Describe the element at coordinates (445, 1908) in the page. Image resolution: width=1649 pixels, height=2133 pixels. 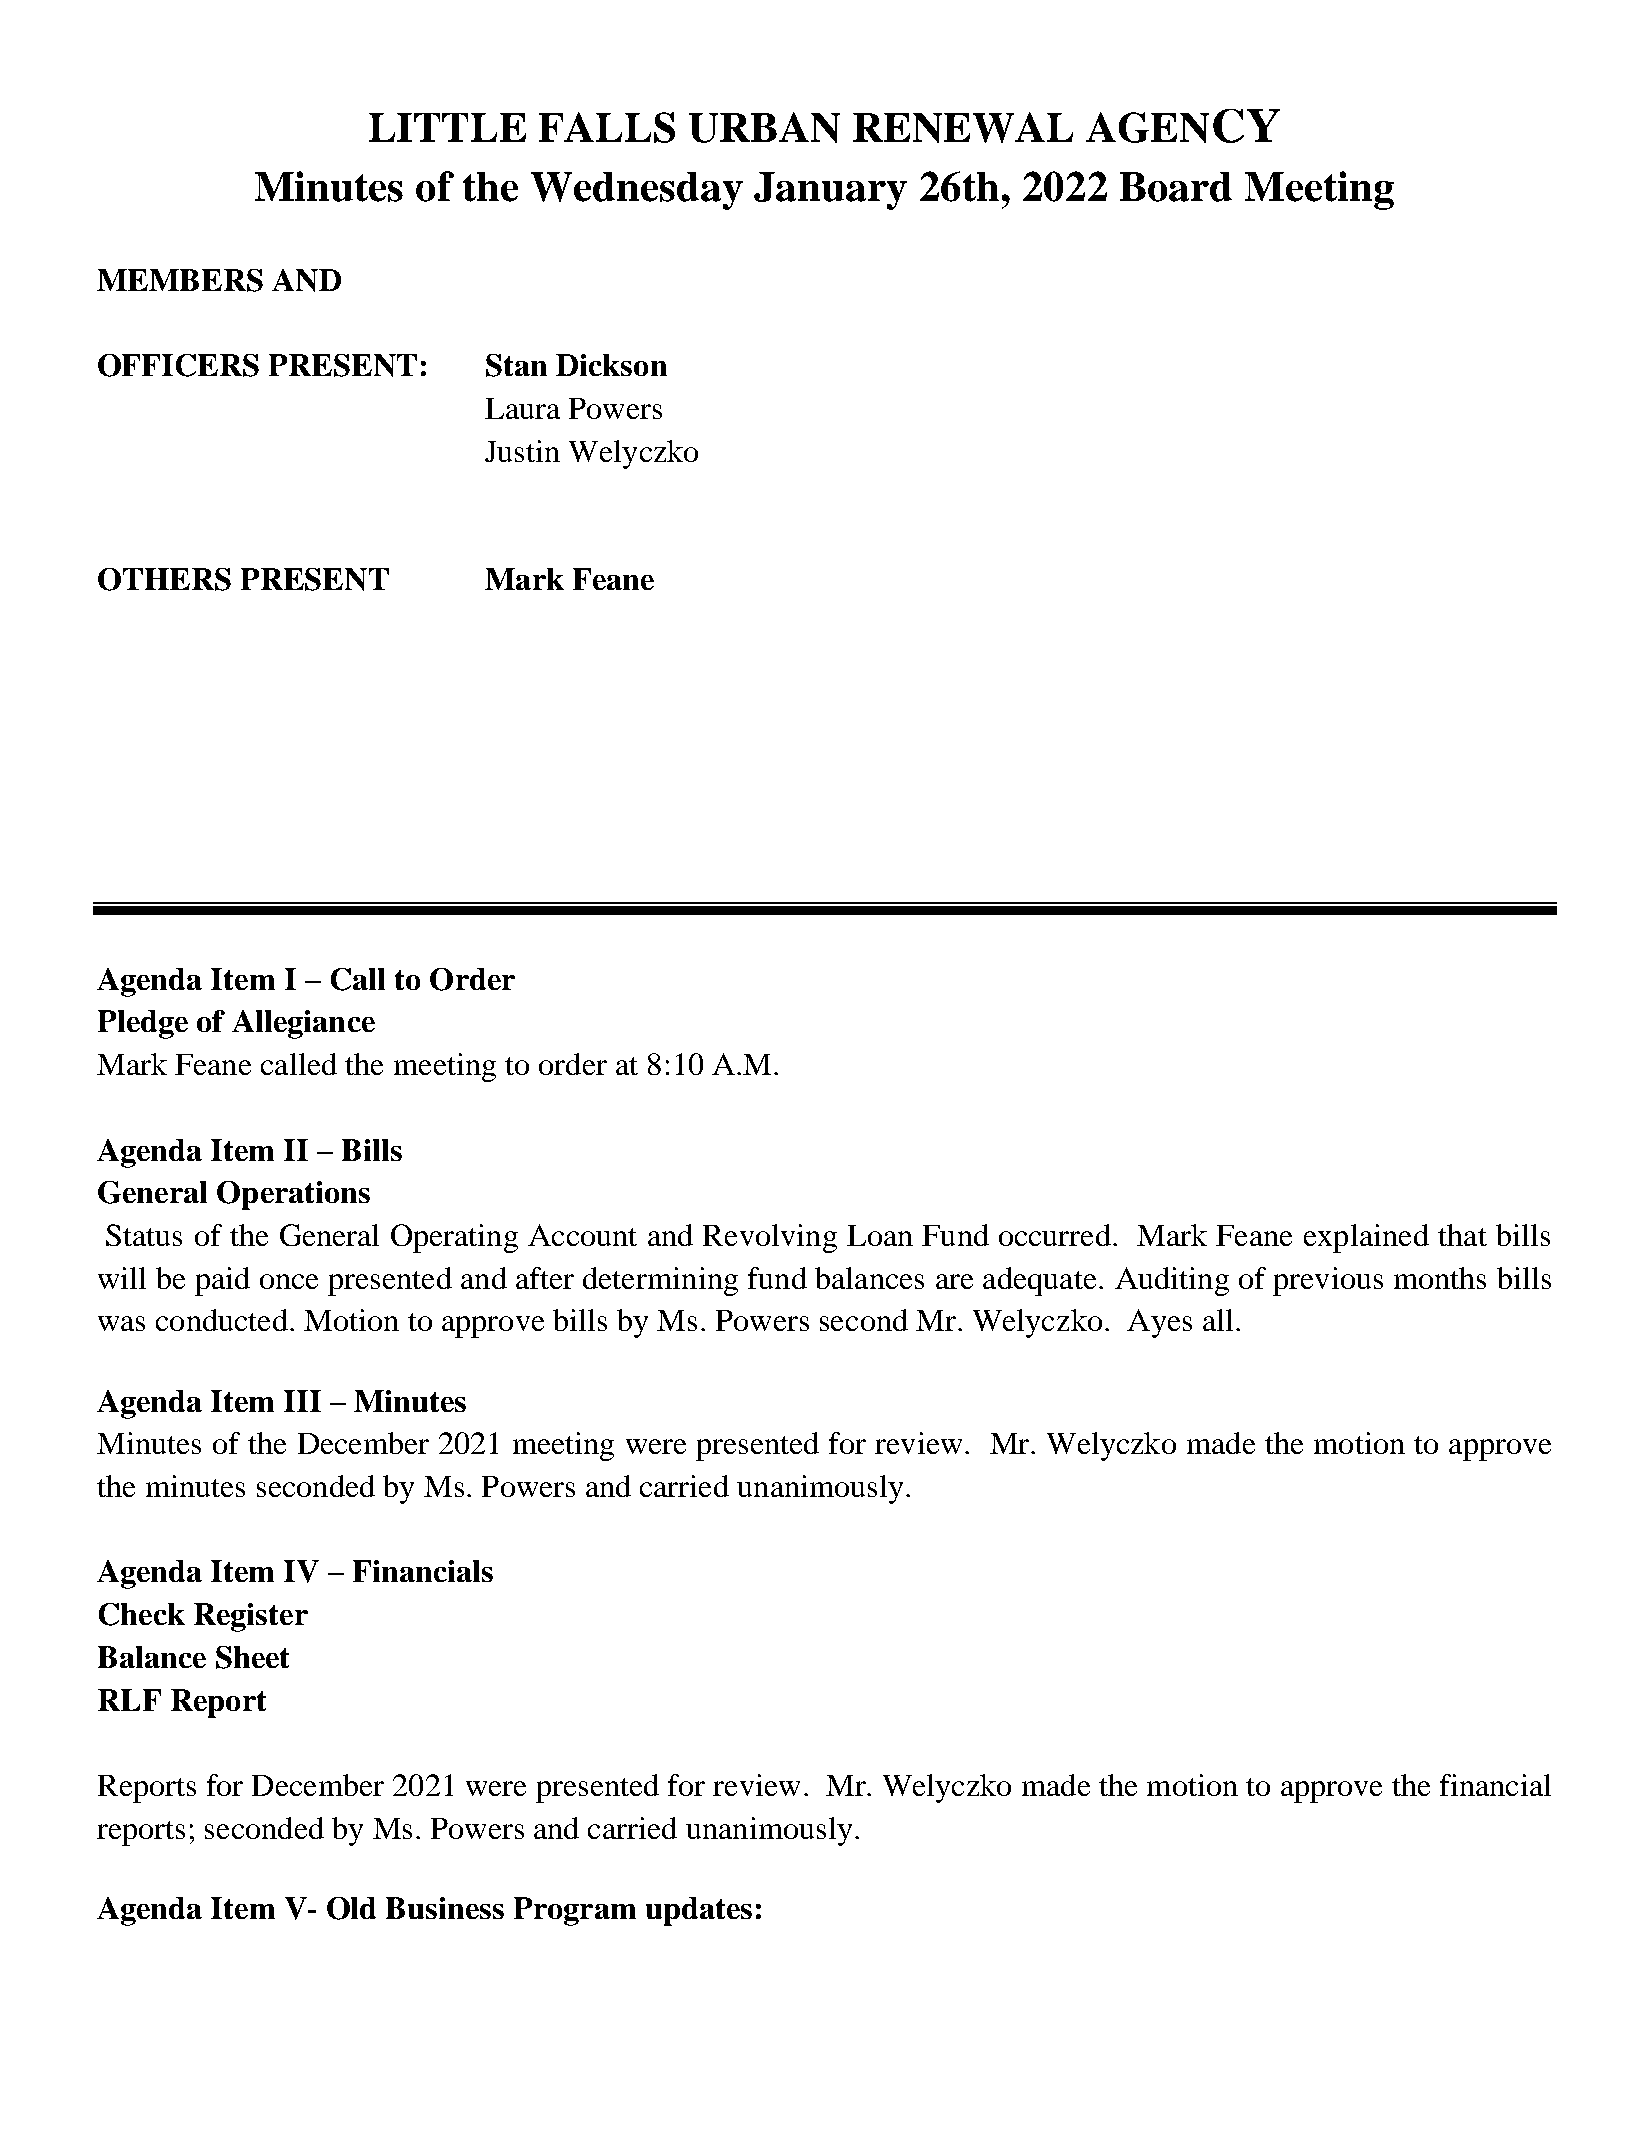
I see `Business` at that location.
